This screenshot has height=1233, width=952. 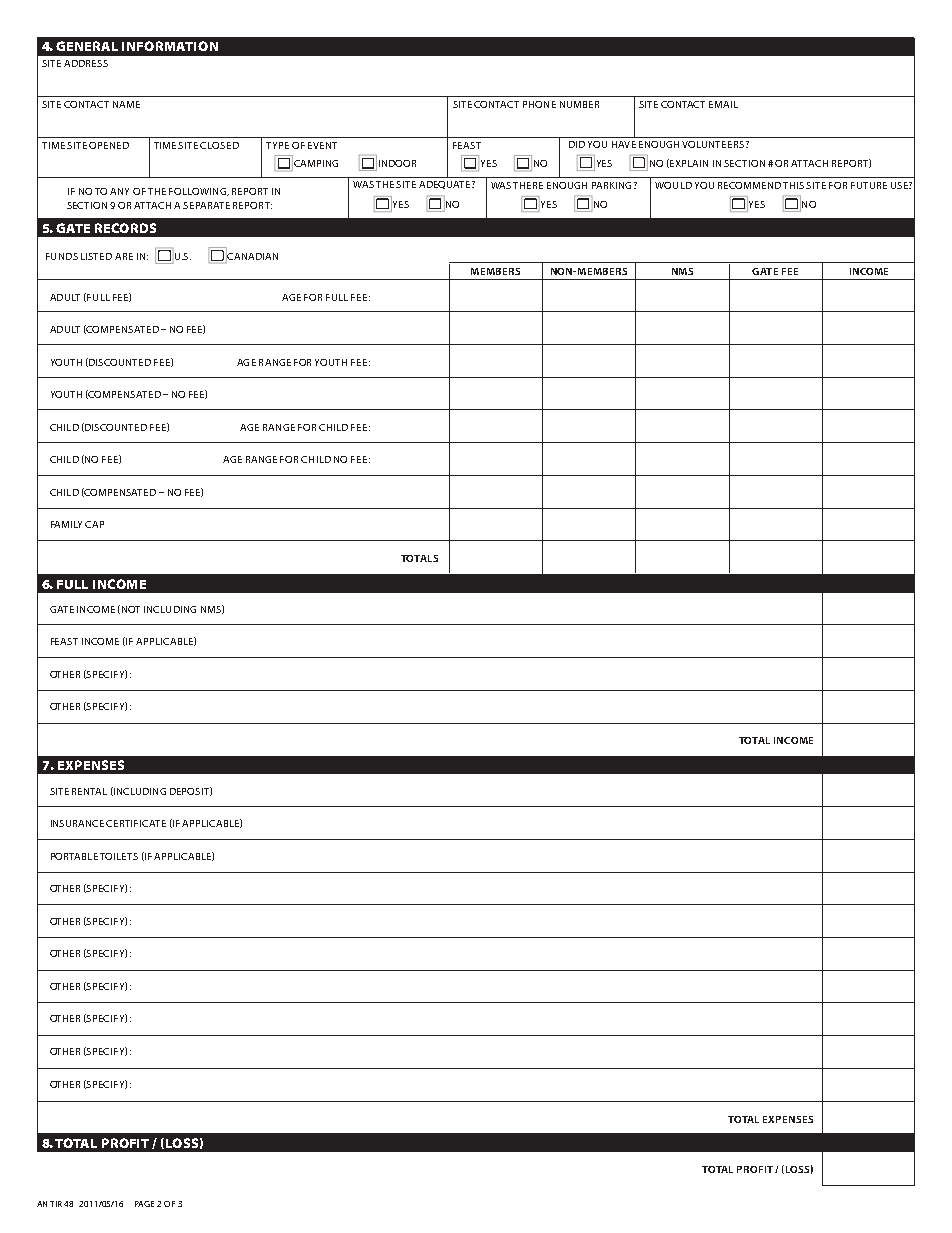 I want to click on PORTABLE, so click(x=74, y=856).
